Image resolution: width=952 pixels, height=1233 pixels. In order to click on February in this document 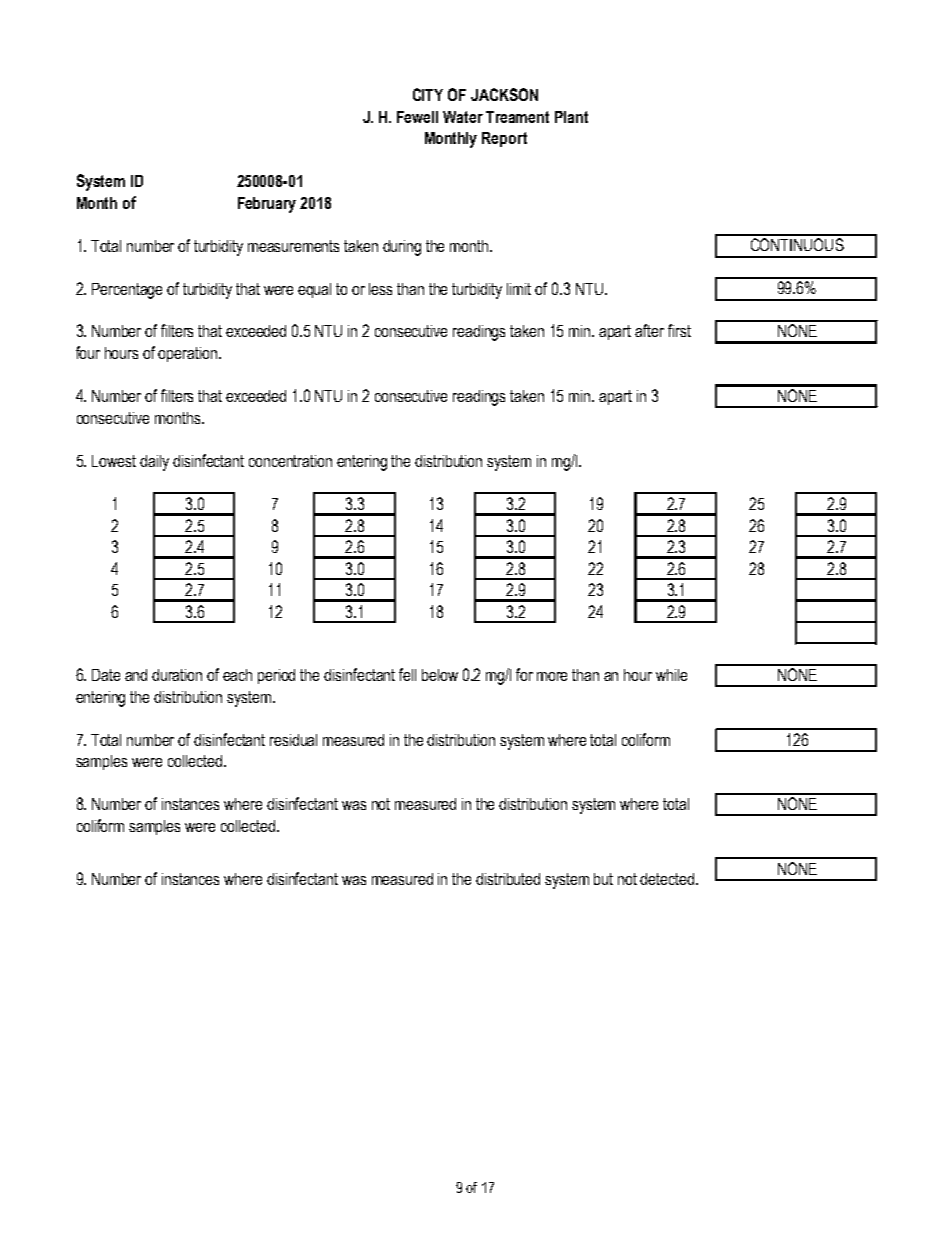, I will do `click(267, 205)`.
